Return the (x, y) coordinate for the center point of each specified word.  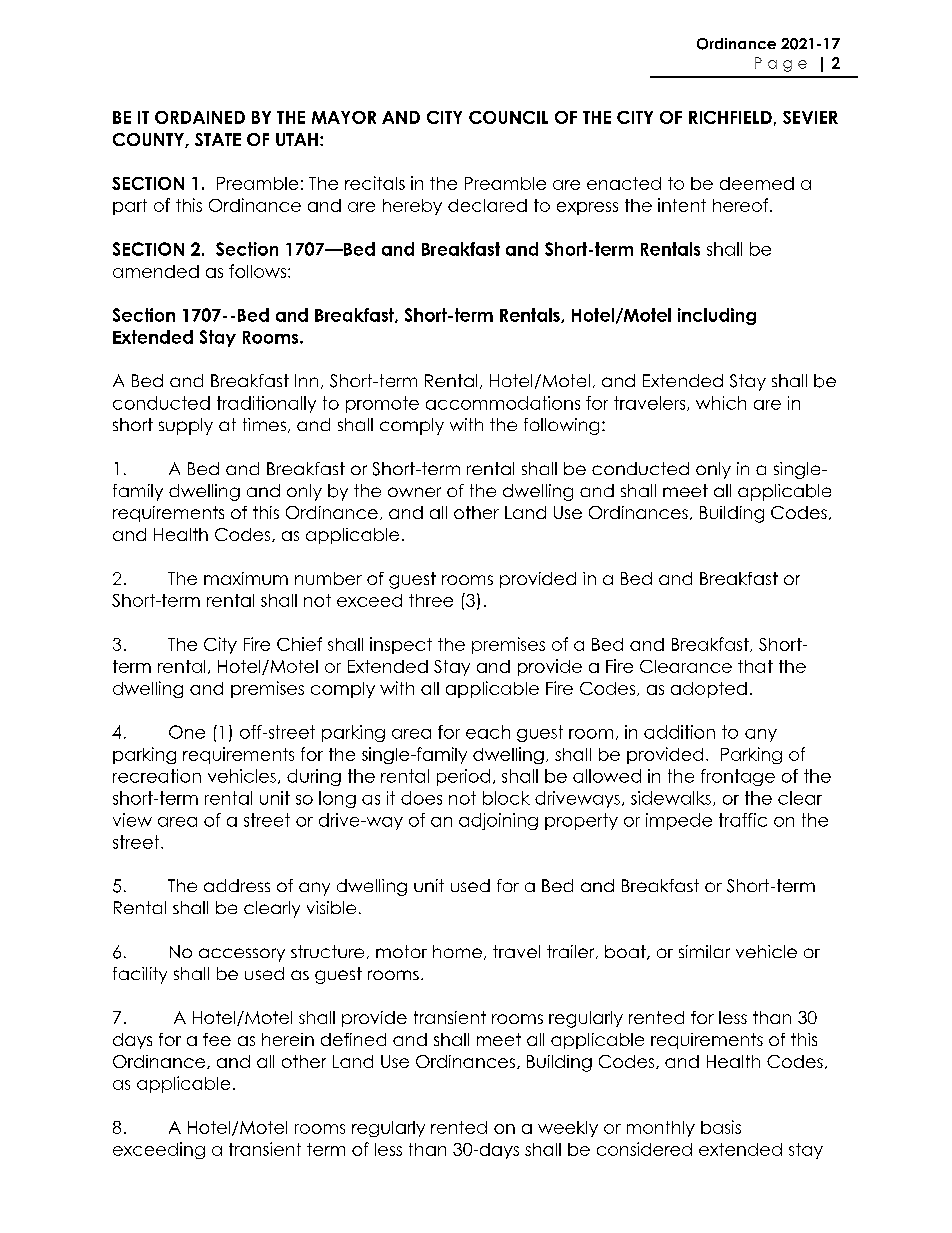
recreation (157, 776)
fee (217, 1039)
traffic (743, 820)
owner (414, 492)
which (721, 403)
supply (186, 426)
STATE (218, 139)
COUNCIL (508, 117)
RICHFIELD (730, 117)
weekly (568, 1129)
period (463, 777)
